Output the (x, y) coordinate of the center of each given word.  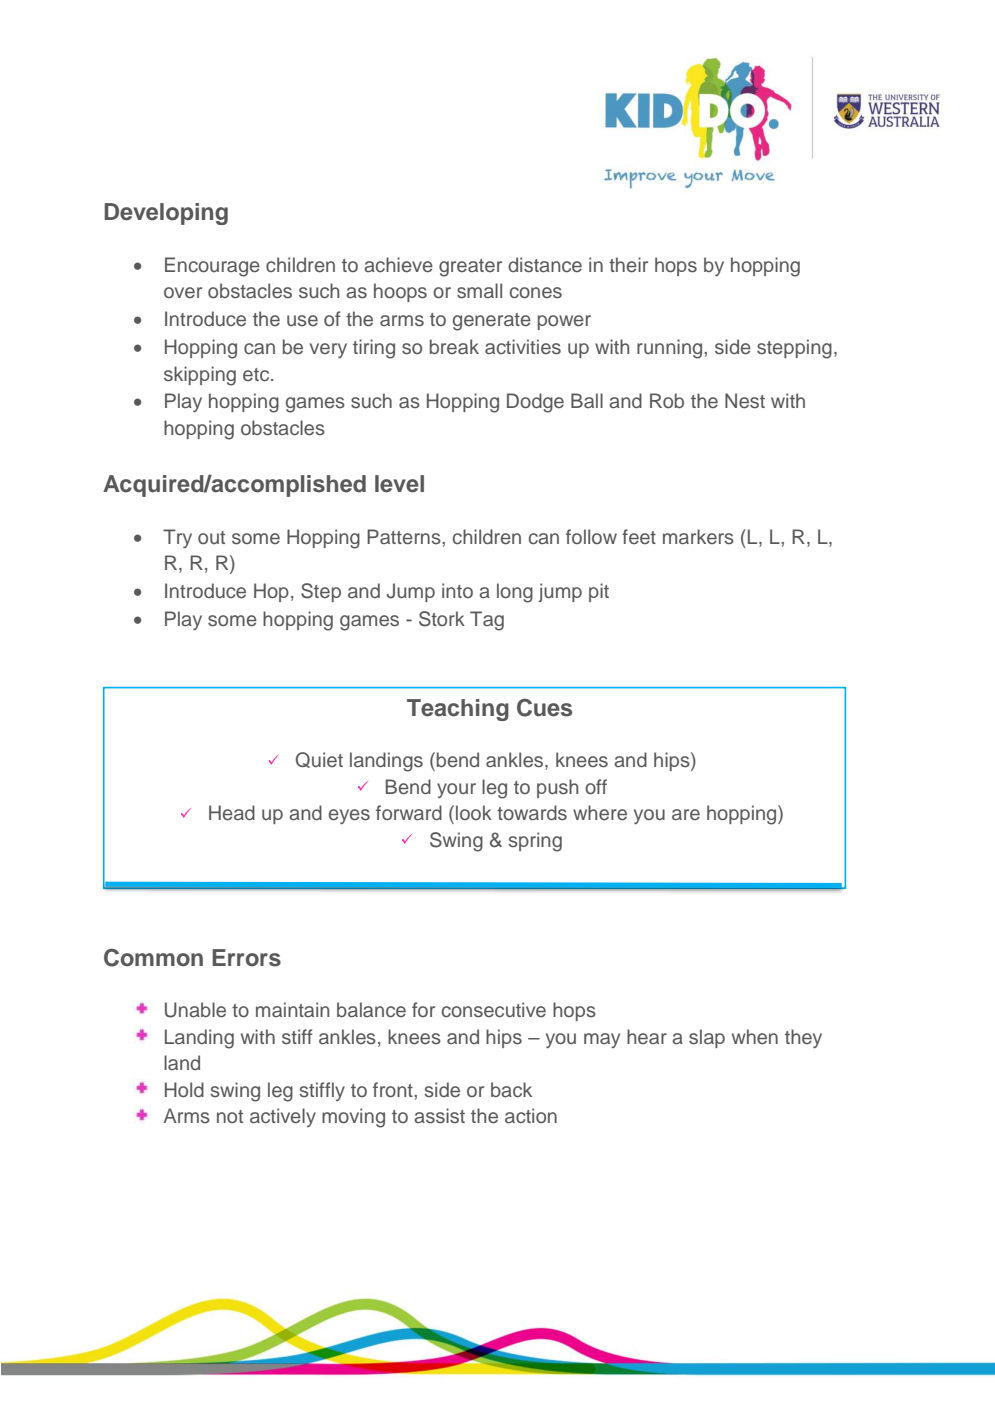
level (399, 484)
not (230, 1116)
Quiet (319, 760)
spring (535, 842)
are (686, 815)
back (511, 1090)
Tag (487, 621)
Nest (745, 401)
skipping (200, 376)
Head (232, 813)
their (628, 265)
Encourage (212, 267)
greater (470, 268)
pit (599, 592)
